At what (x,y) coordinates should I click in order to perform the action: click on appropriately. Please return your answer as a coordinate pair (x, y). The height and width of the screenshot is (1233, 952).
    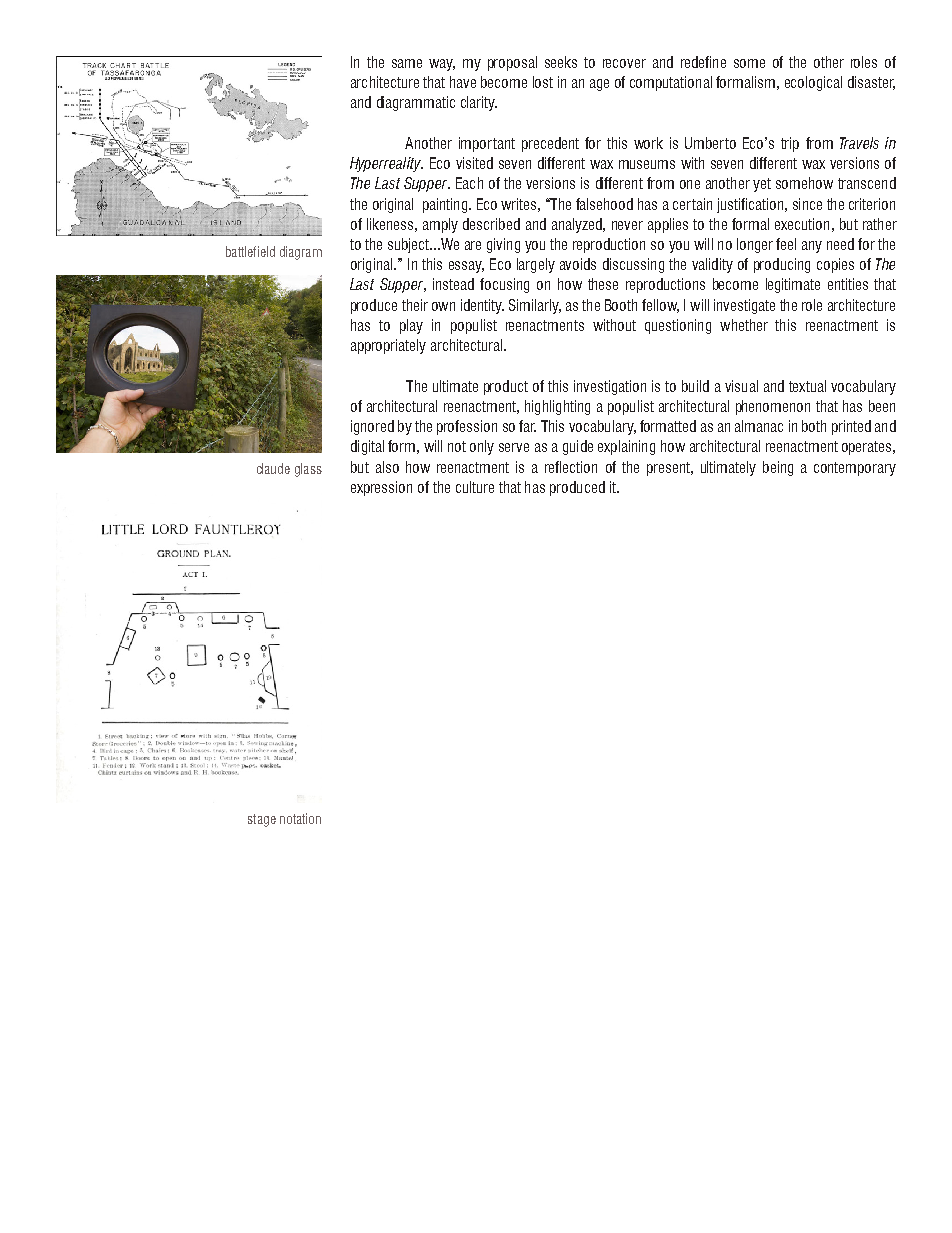
    Looking at the image, I should click on (388, 346).
